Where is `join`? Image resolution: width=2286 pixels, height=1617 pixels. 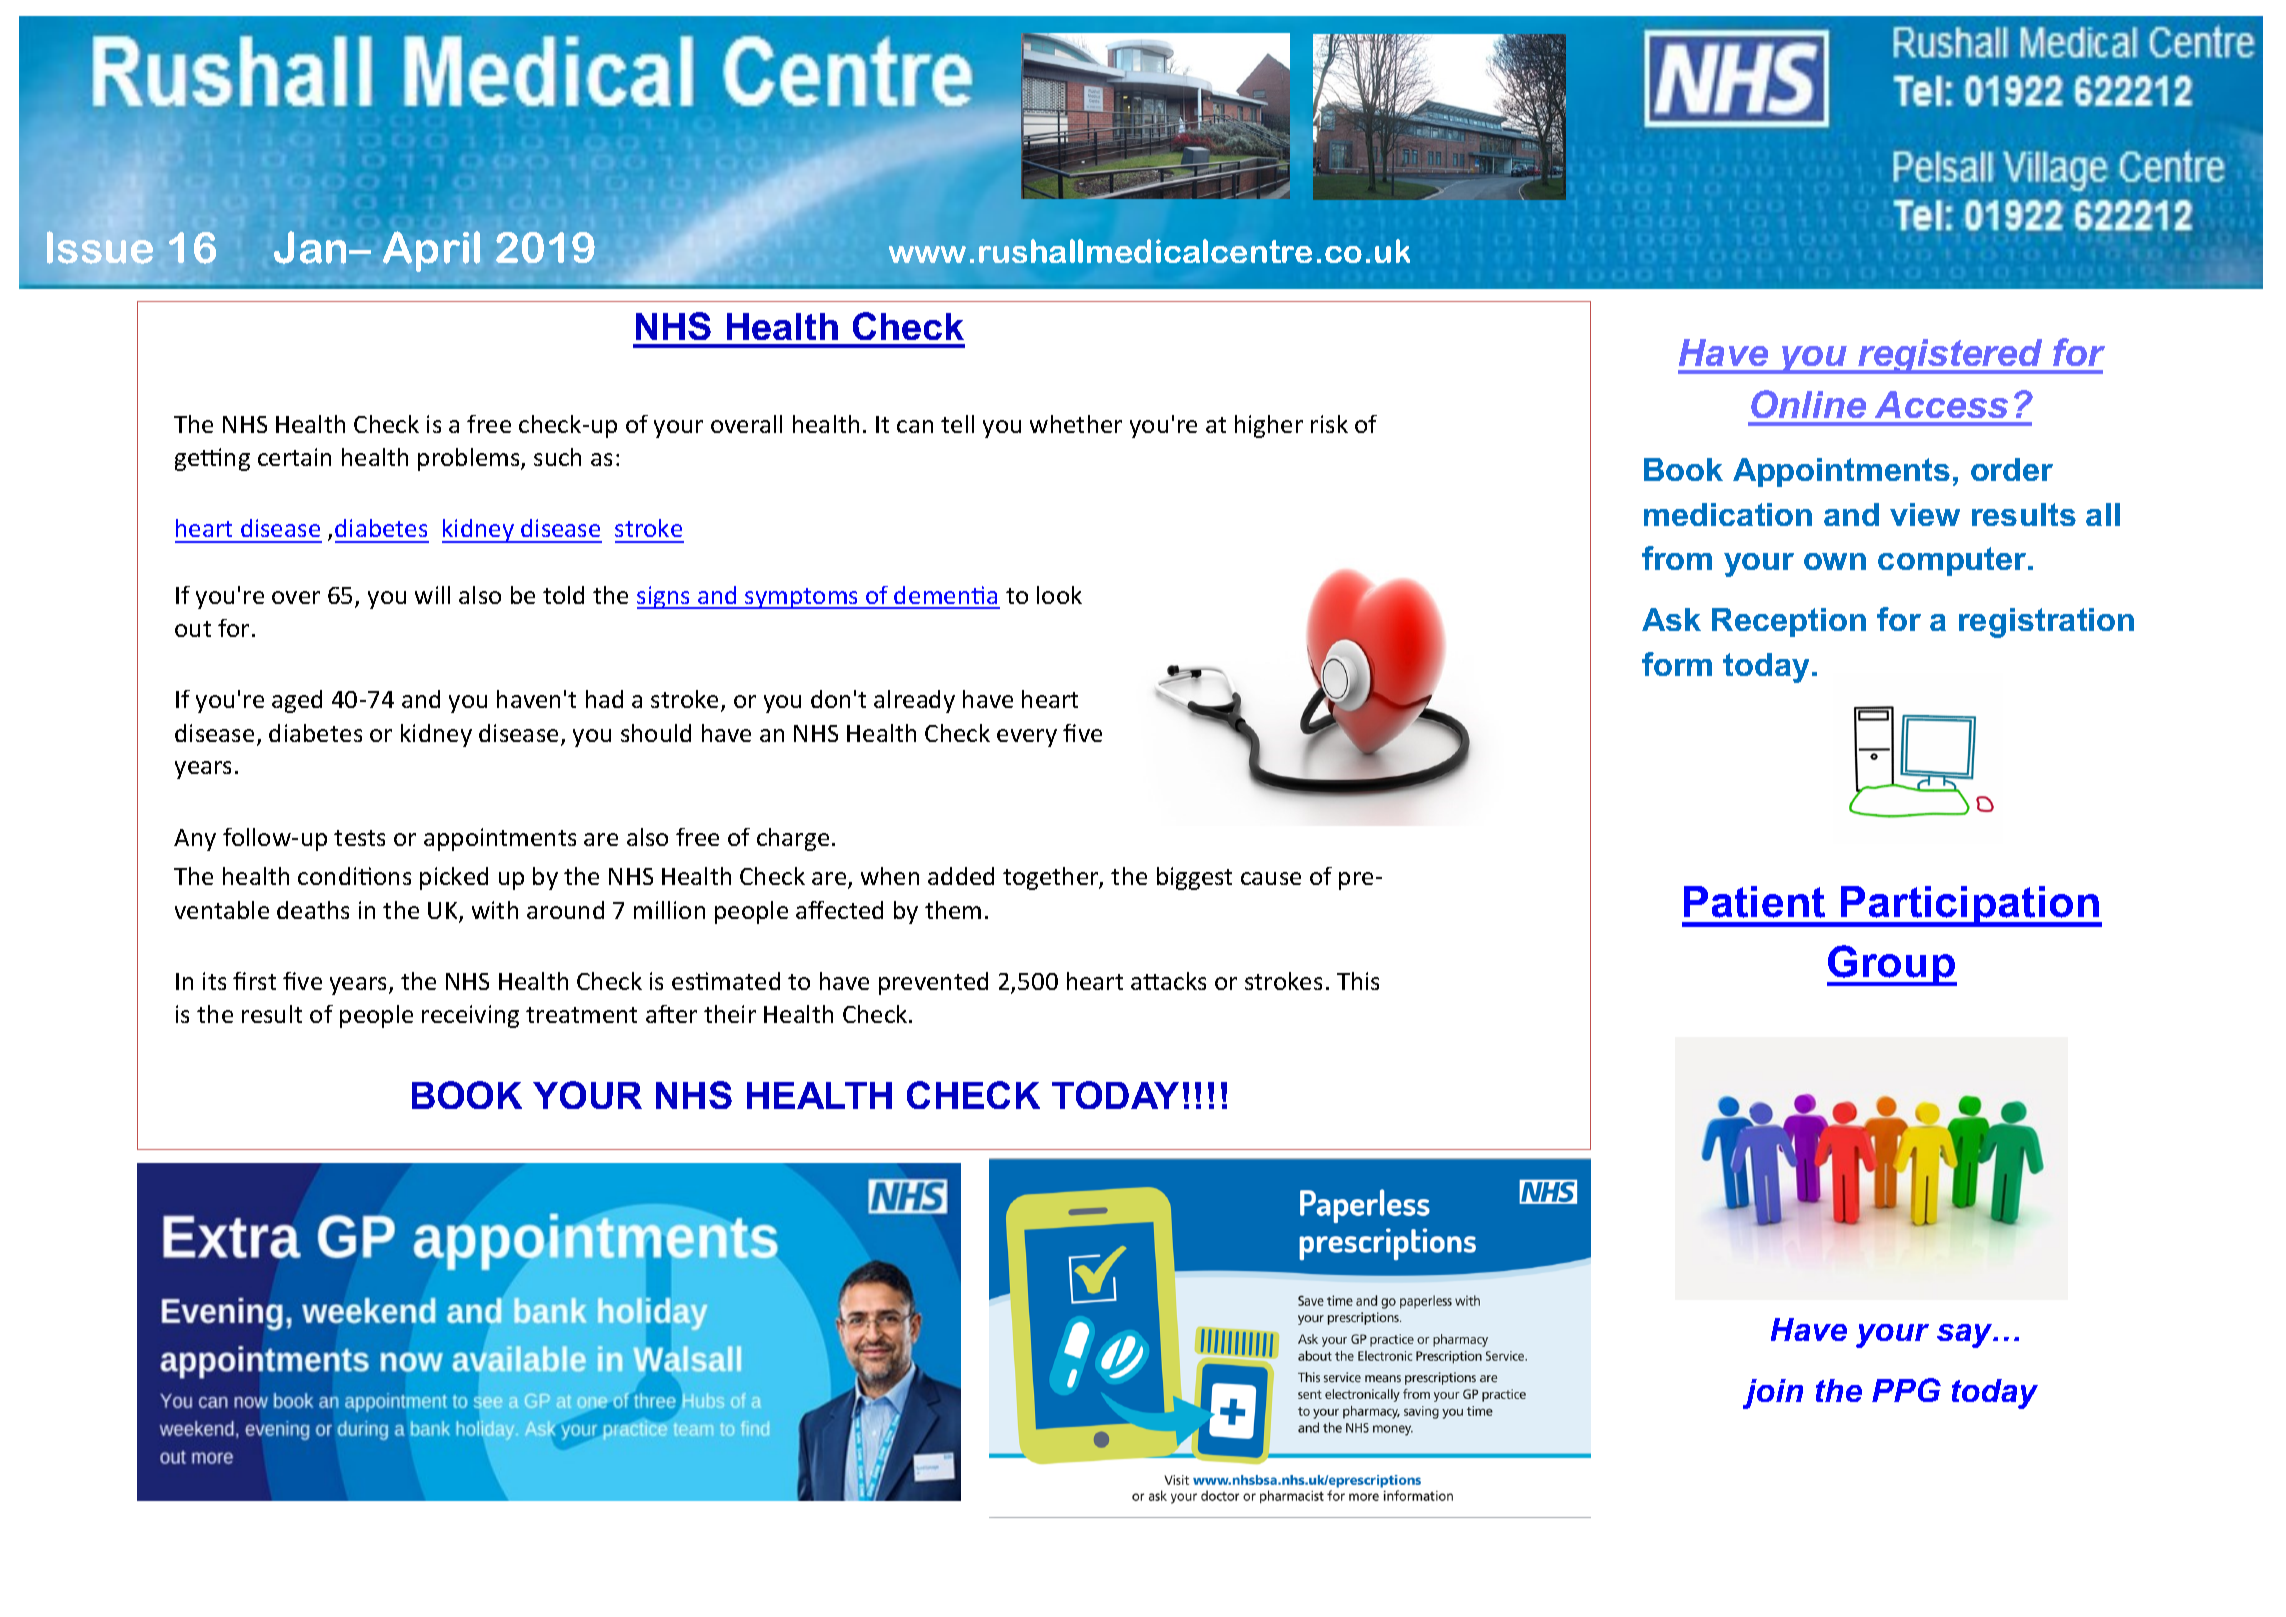
join is located at coordinates (1773, 1394).
